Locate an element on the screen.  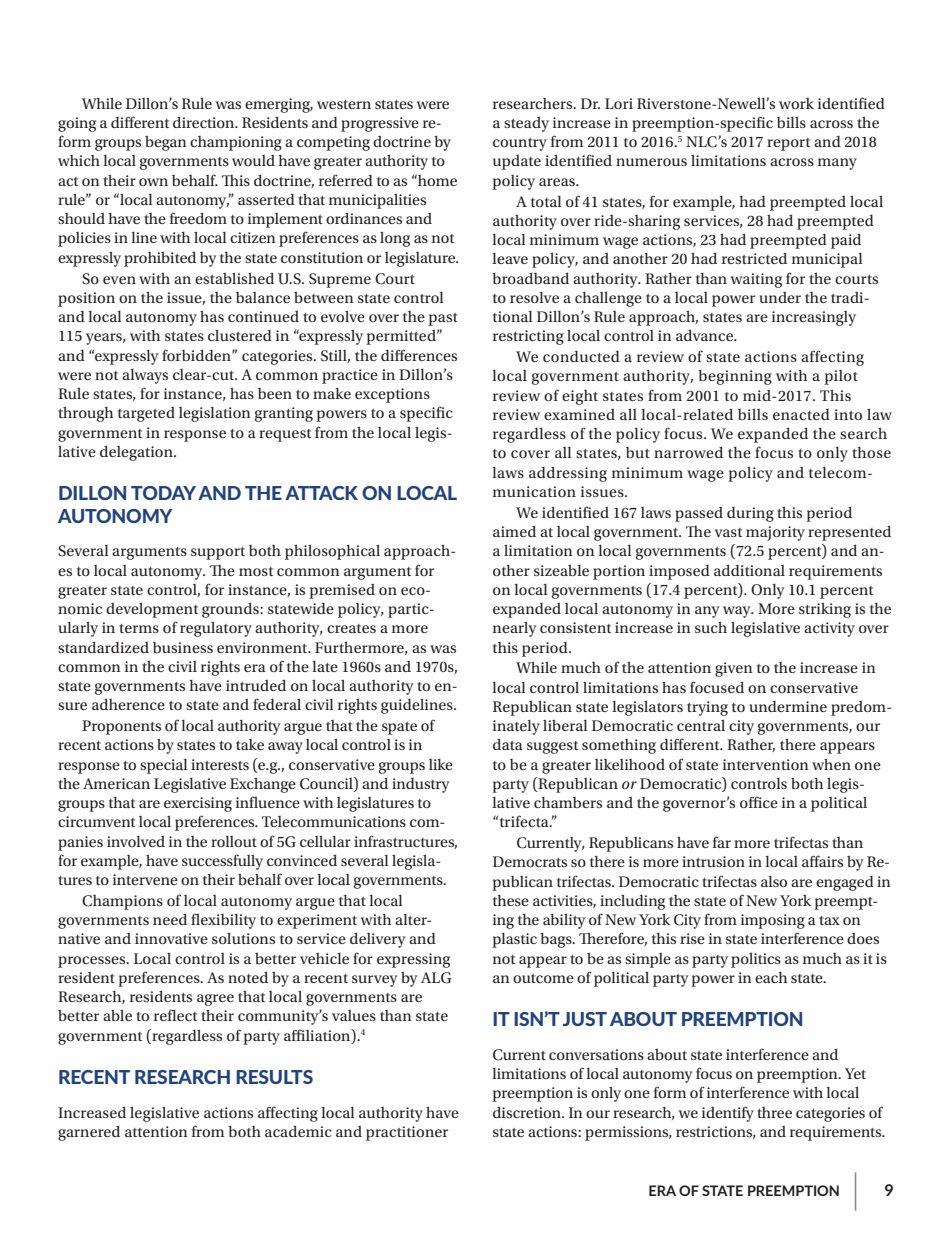
began is located at coordinates (166, 143).
